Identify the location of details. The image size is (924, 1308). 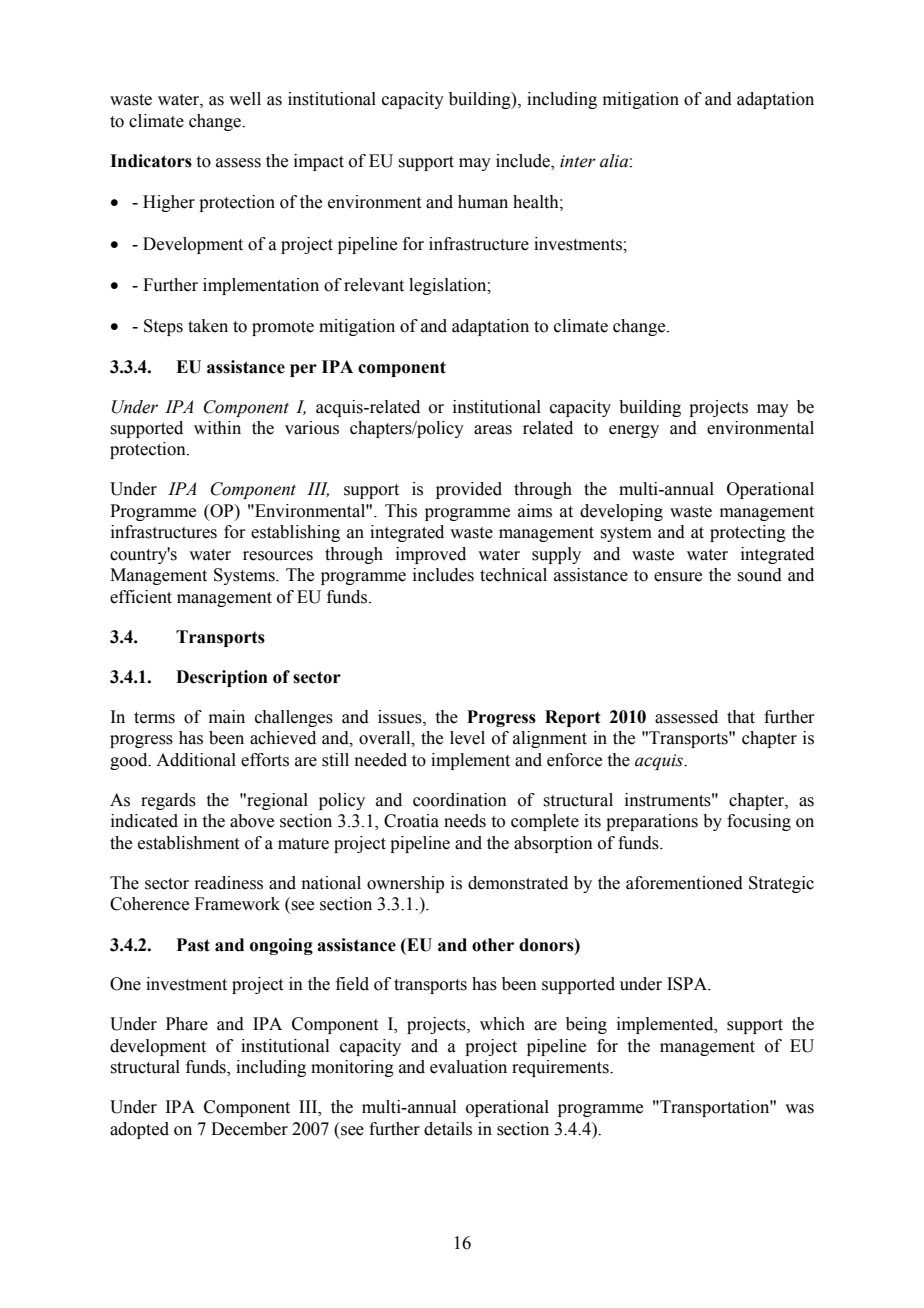
(448, 1129).
